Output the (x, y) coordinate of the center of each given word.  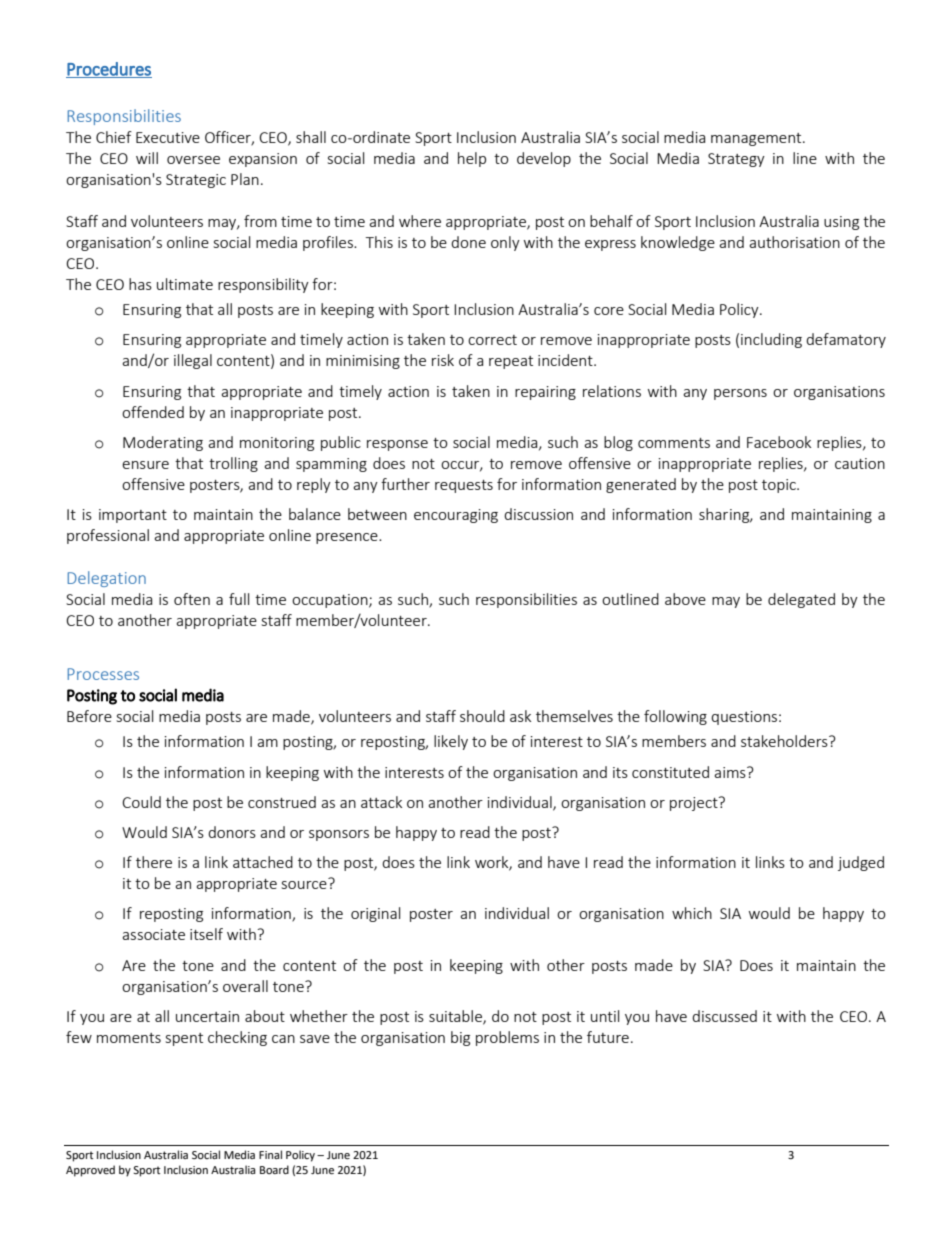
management (757, 139)
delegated (801, 600)
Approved (90, 1171)
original (375, 914)
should (482, 716)
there (154, 862)
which (692, 913)
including (771, 340)
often (192, 599)
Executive (168, 137)
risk (443, 360)
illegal (193, 361)
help (472, 159)
